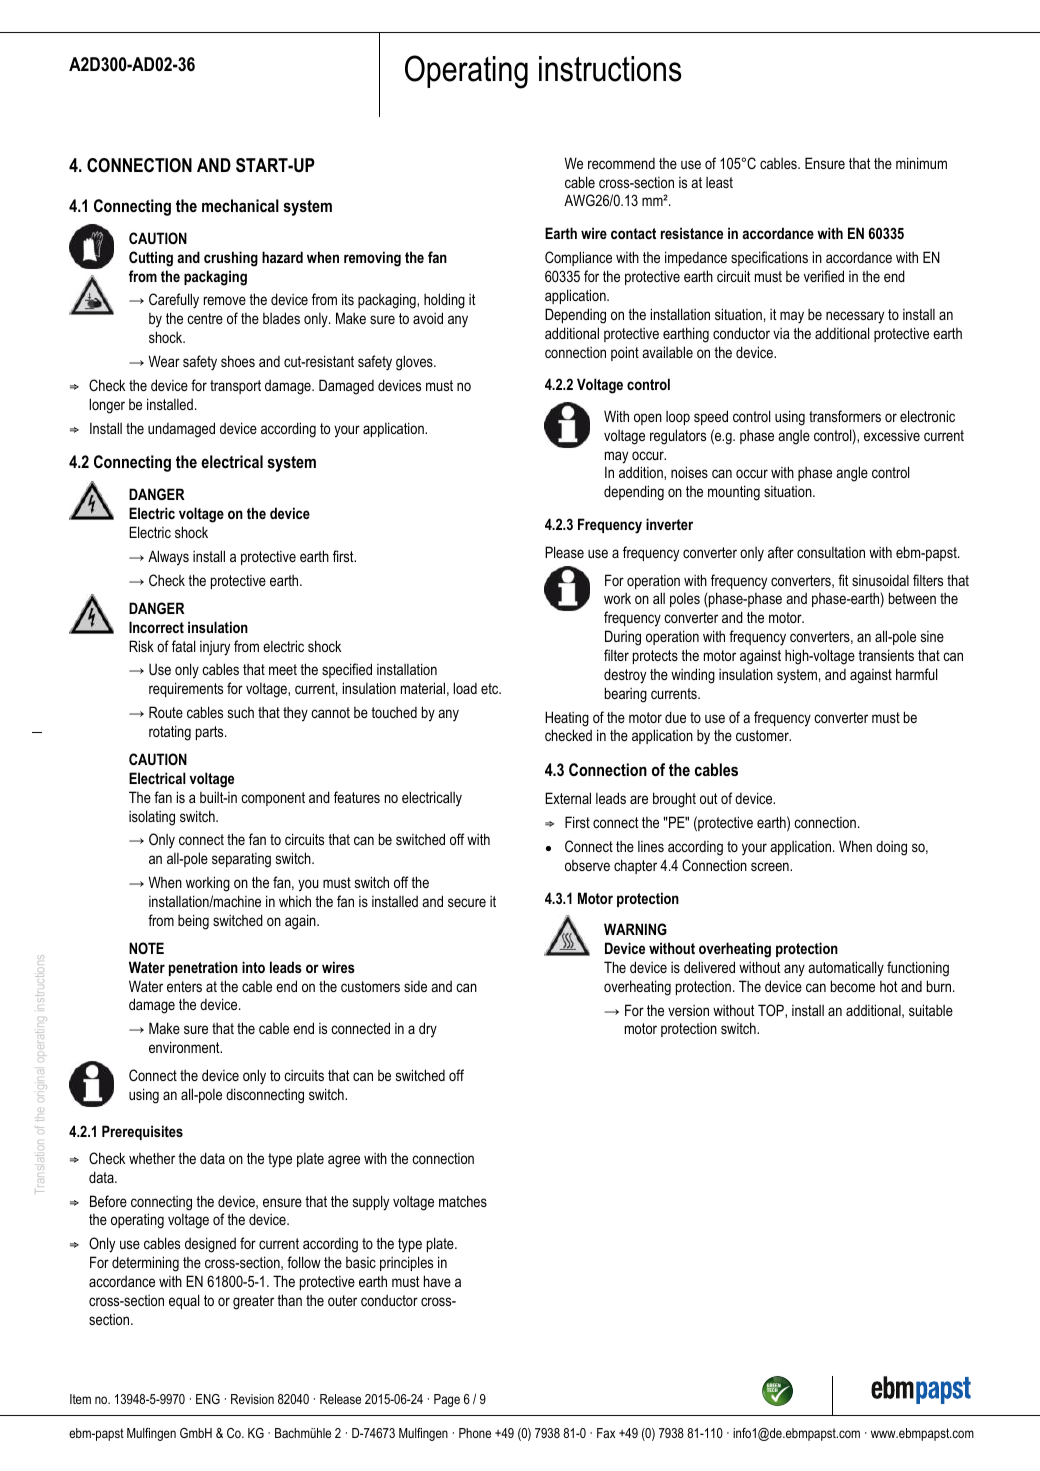 This screenshot has height=1471, width=1040. What do you see at coordinates (921, 163) in the screenshot?
I see `minimum` at bounding box center [921, 163].
